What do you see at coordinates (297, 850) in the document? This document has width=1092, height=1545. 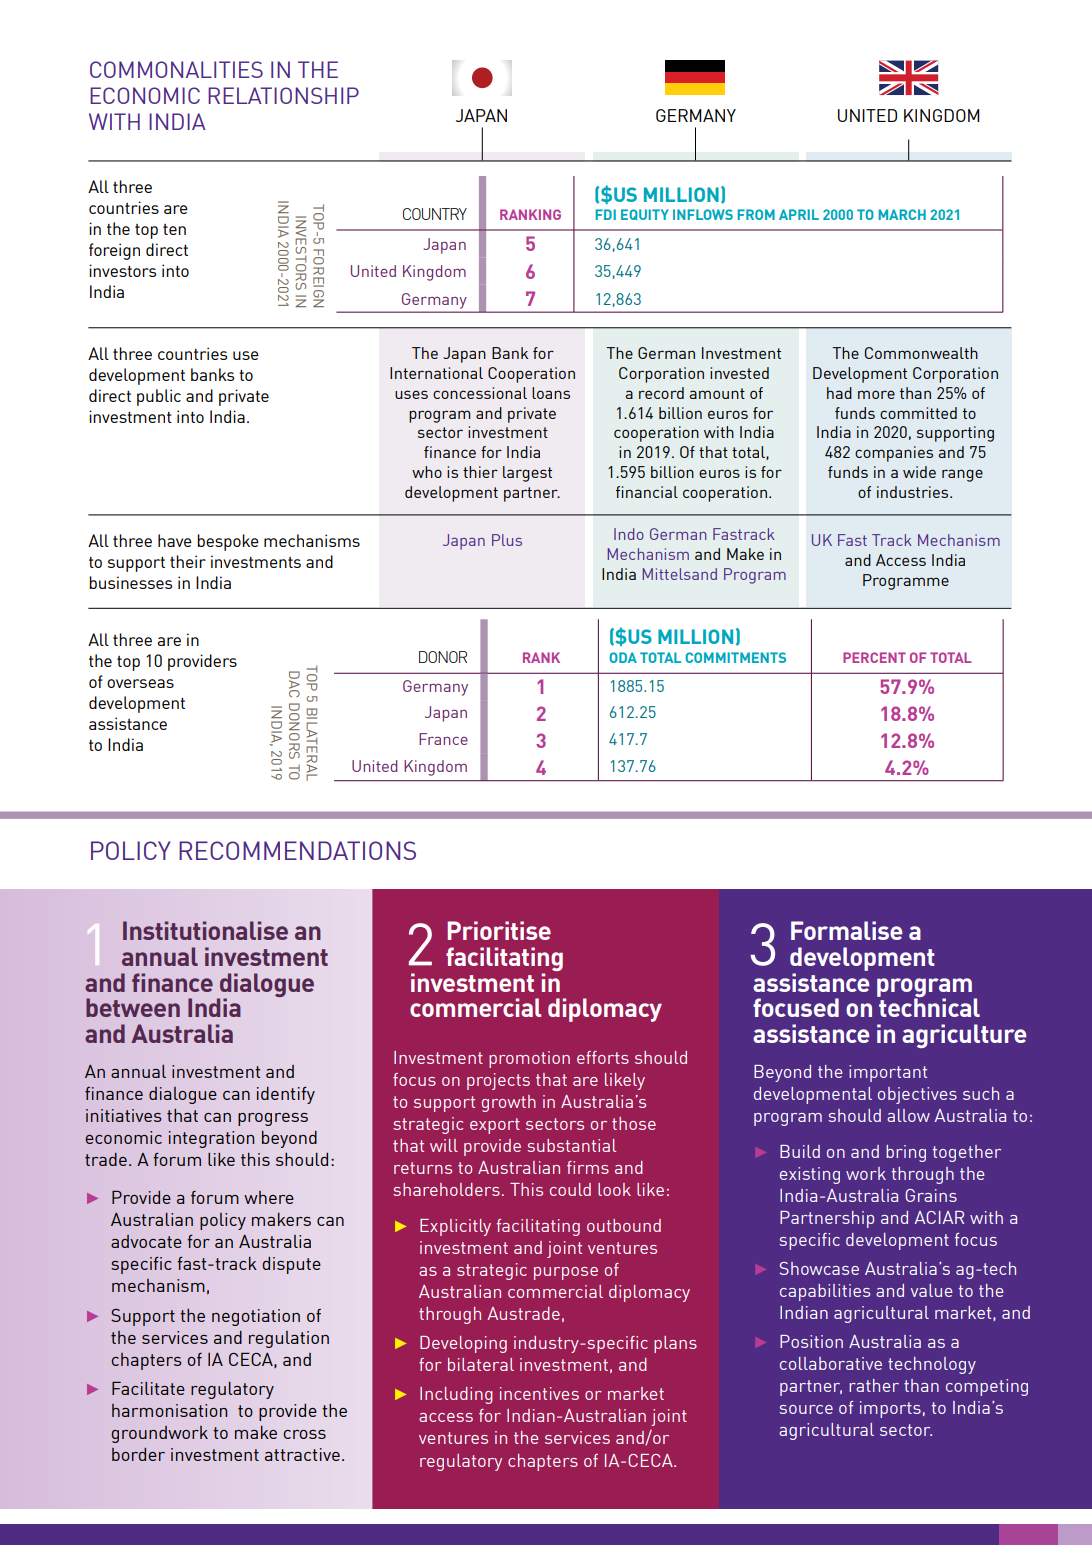 I see `RECOMMENDATIONS` at bounding box center [297, 850].
